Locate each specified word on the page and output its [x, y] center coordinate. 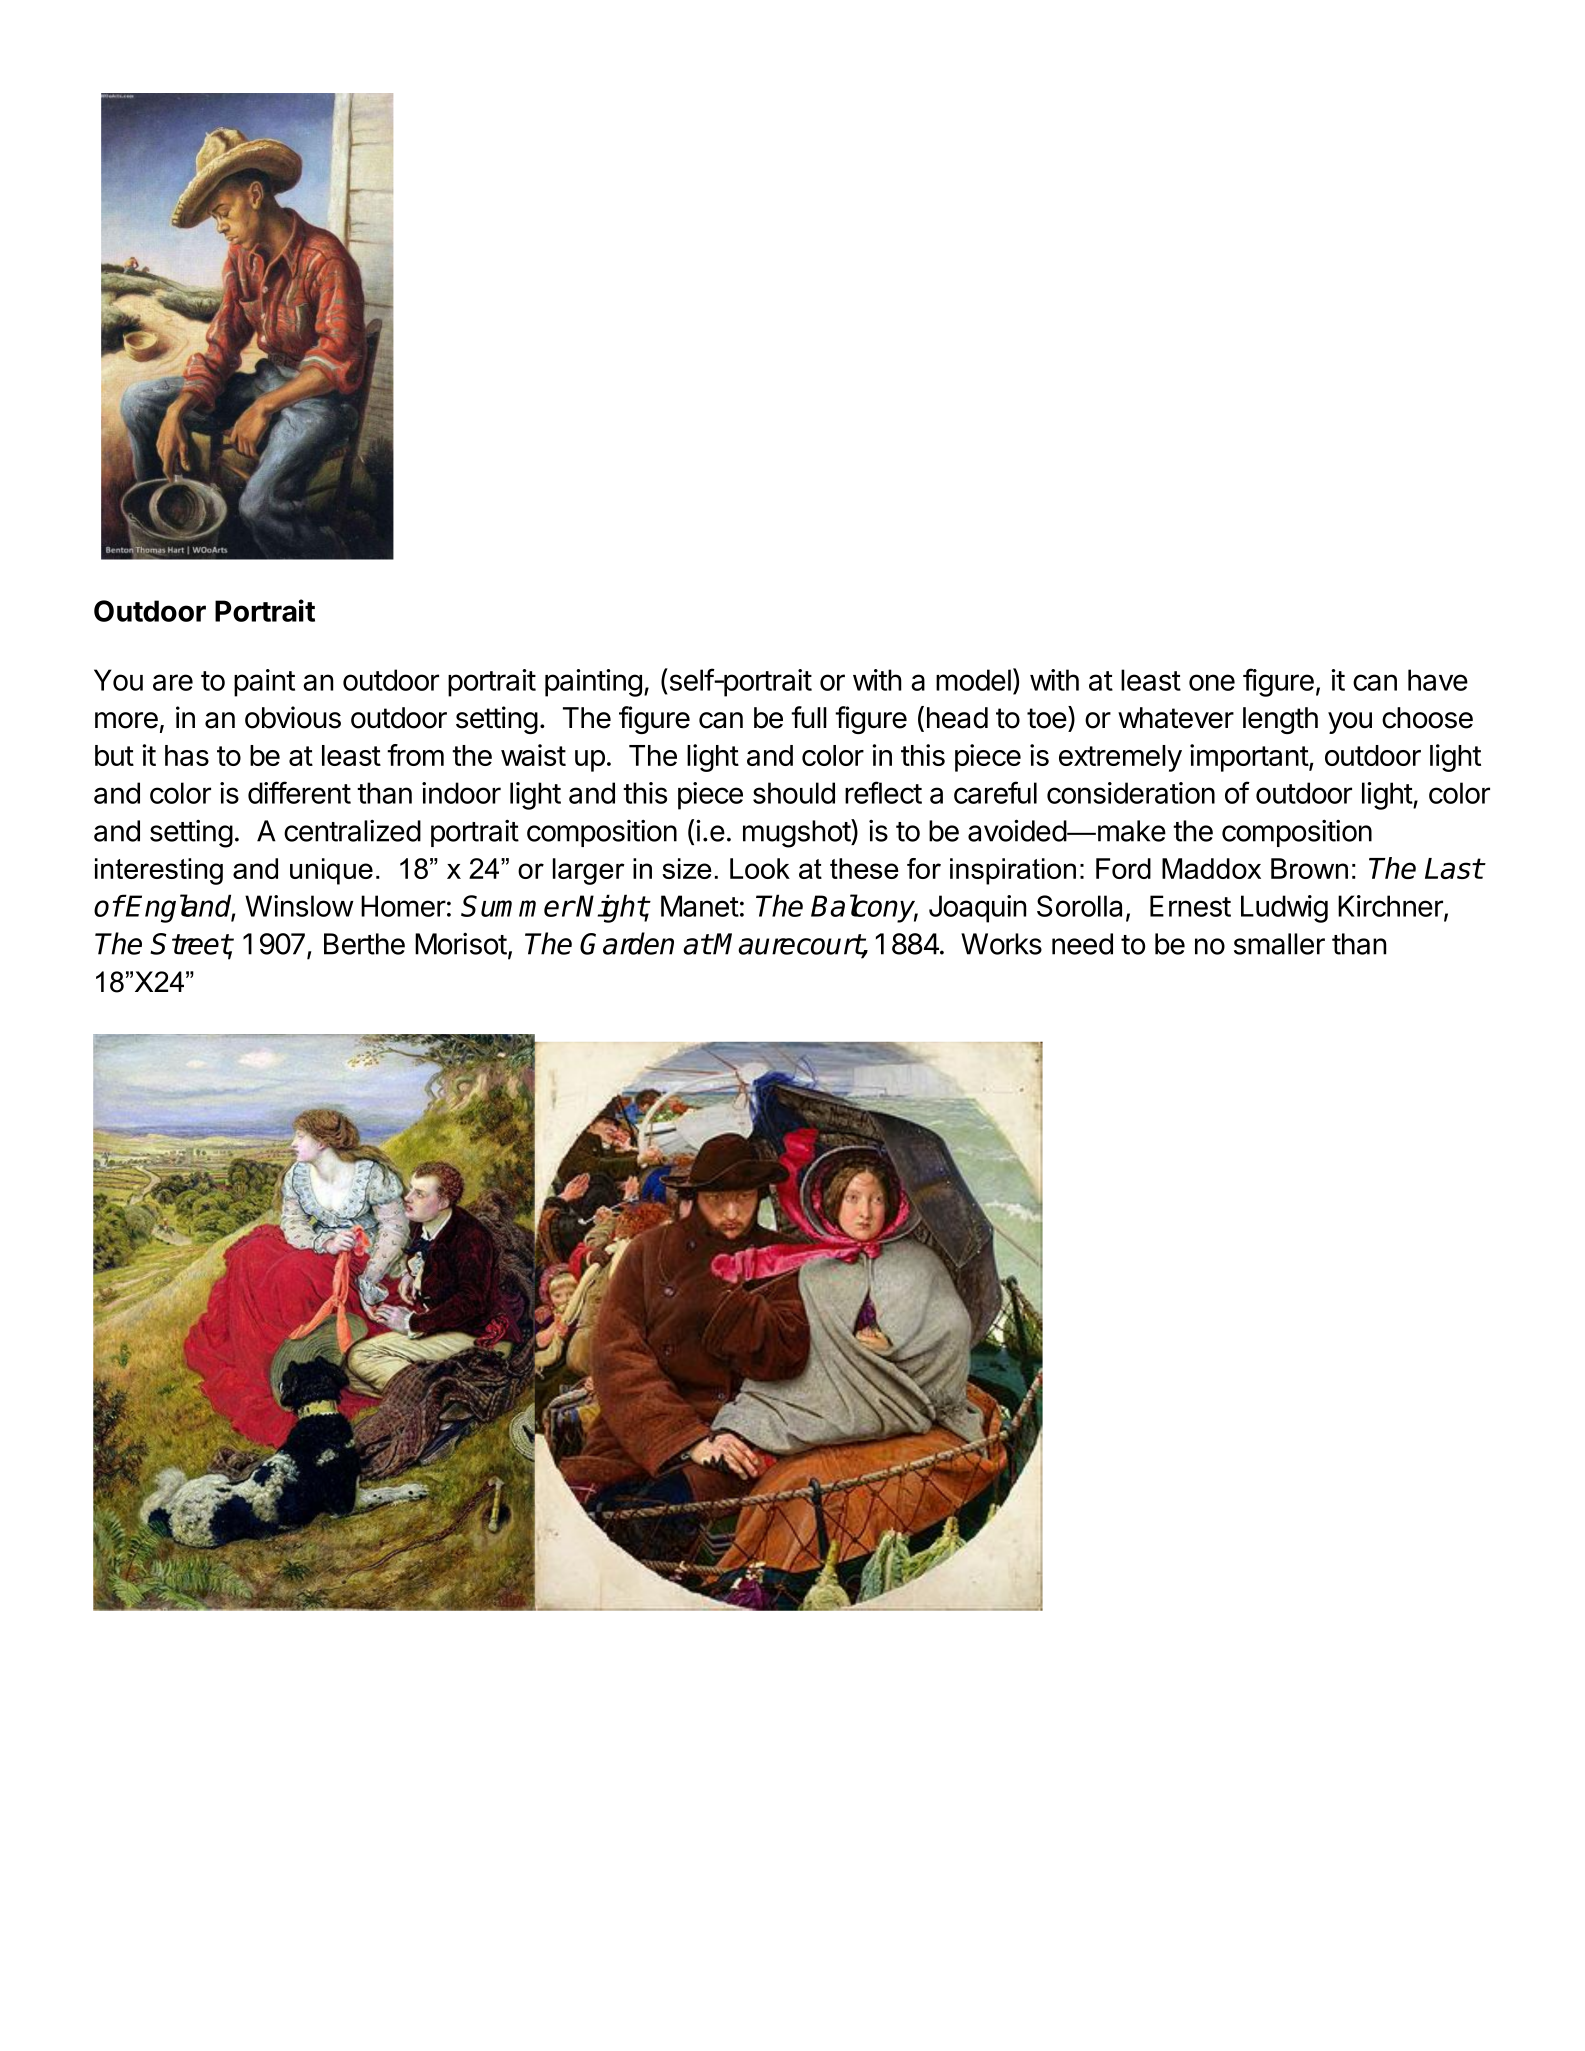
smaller [1279, 944]
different [299, 792]
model [973, 680]
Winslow [299, 906]
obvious [293, 717]
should [794, 793]
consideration [1131, 793]
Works [1001, 944]
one [1212, 682]
